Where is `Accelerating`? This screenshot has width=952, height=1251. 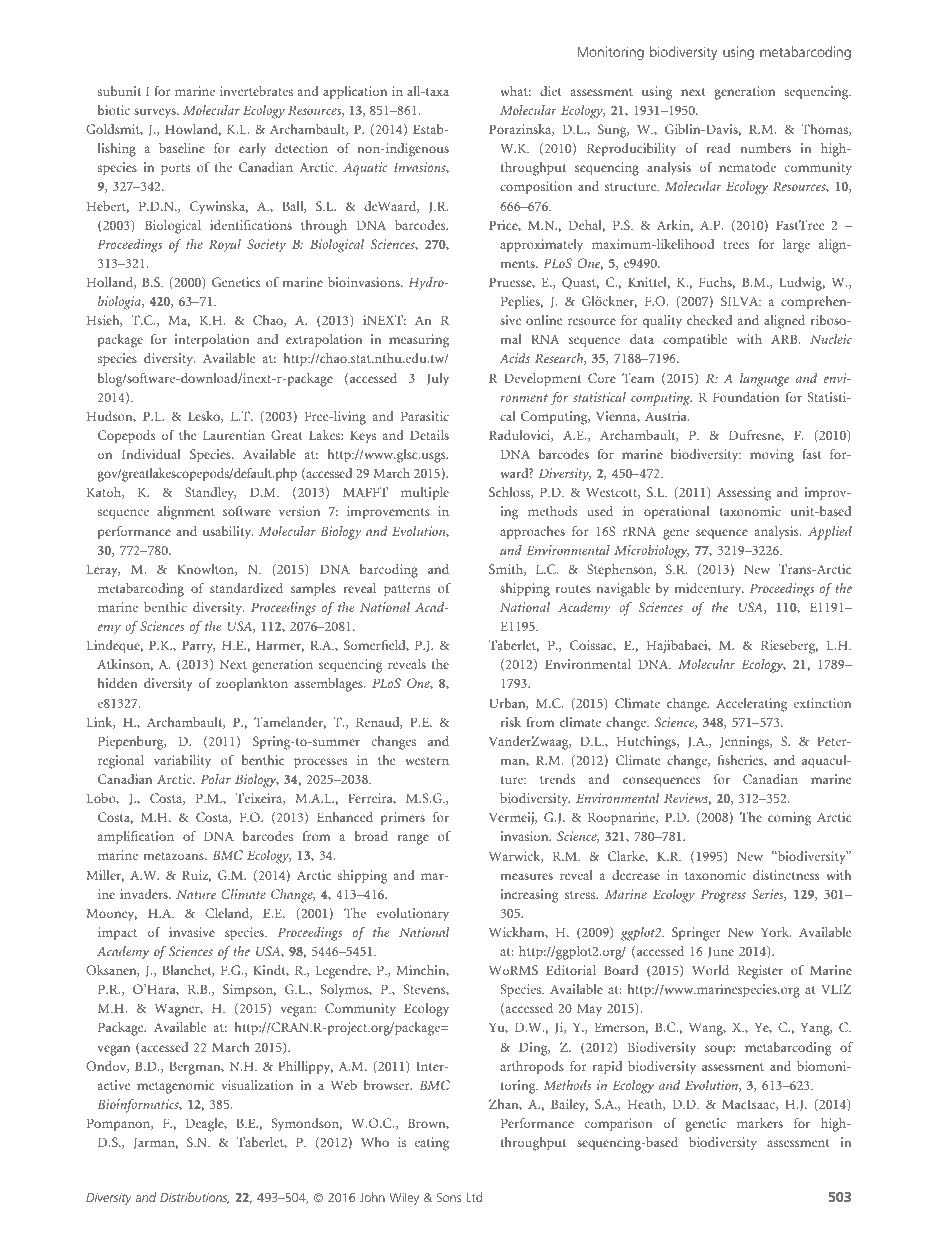
Accelerating is located at coordinates (751, 705).
